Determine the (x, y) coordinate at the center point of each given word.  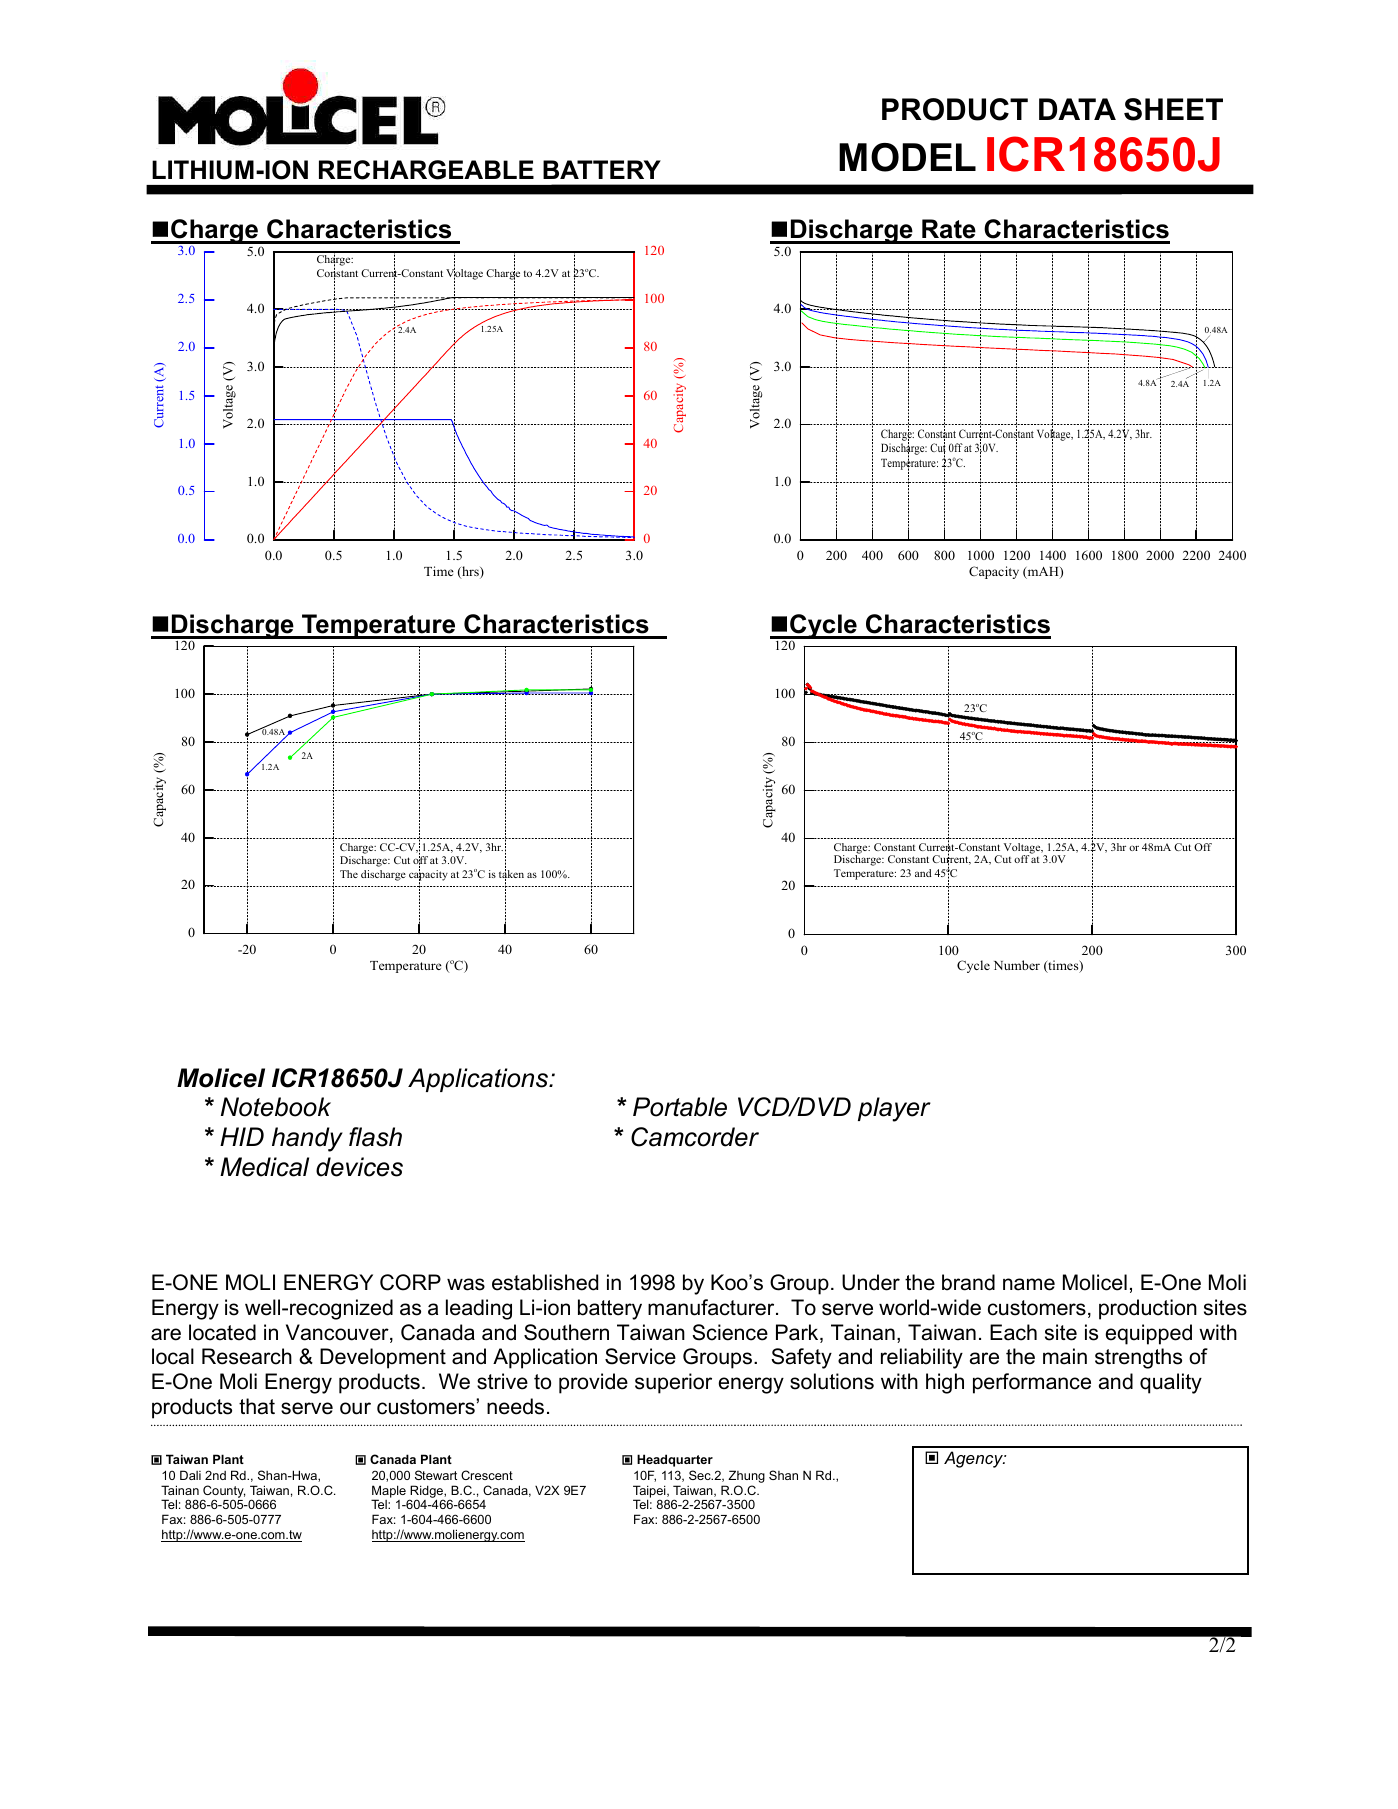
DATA (1077, 109)
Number (1017, 965)
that (257, 1406)
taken (511, 875)
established (545, 1282)
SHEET (1173, 109)
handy (307, 1139)
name (1029, 1284)
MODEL (907, 157)
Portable (680, 1107)
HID (242, 1136)
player (894, 1109)
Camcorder (695, 1137)
